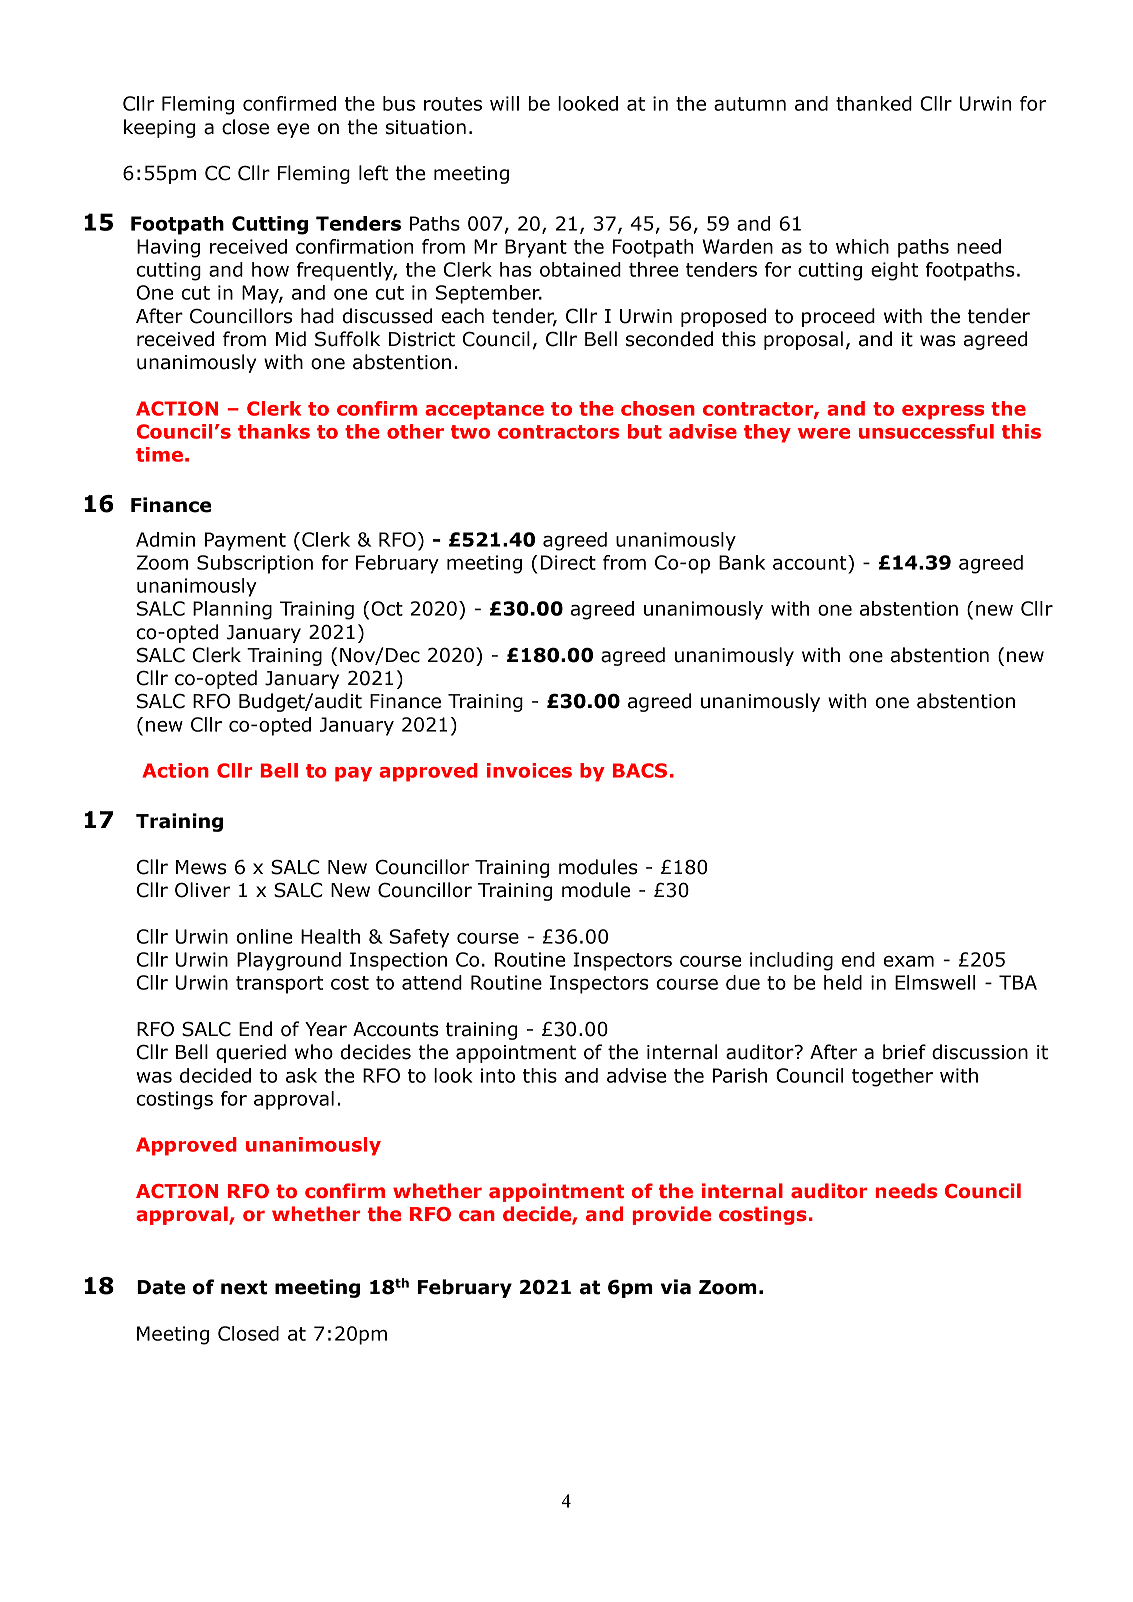 This document has height=1602, width=1133. What do you see at coordinates (874, 103) in the document?
I see `thanked` at bounding box center [874, 103].
